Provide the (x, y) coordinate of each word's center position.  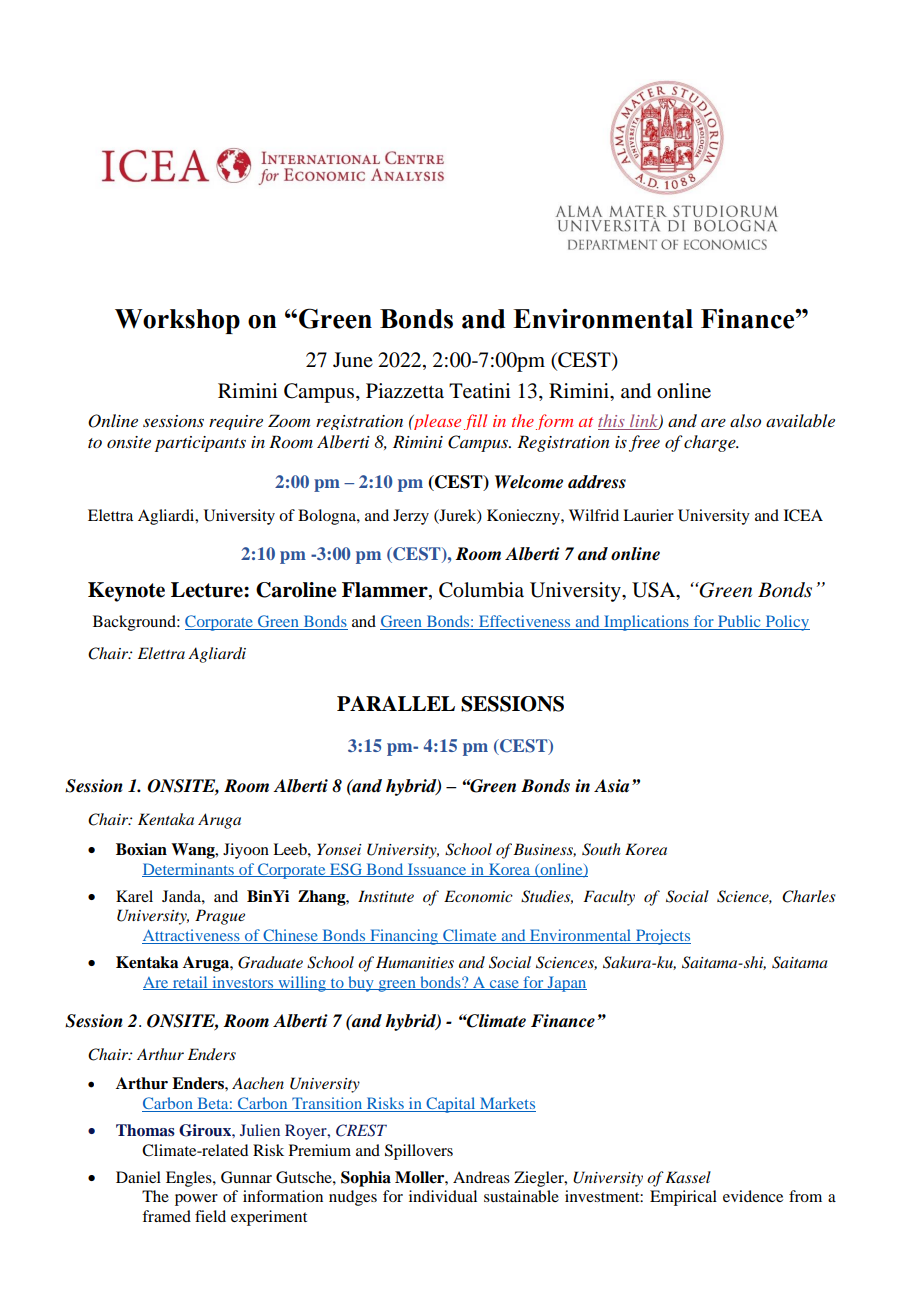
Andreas (481, 1177)
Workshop (177, 321)
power (196, 1200)
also (745, 421)
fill (475, 422)
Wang (194, 851)
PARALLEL (396, 703)
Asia (611, 786)
